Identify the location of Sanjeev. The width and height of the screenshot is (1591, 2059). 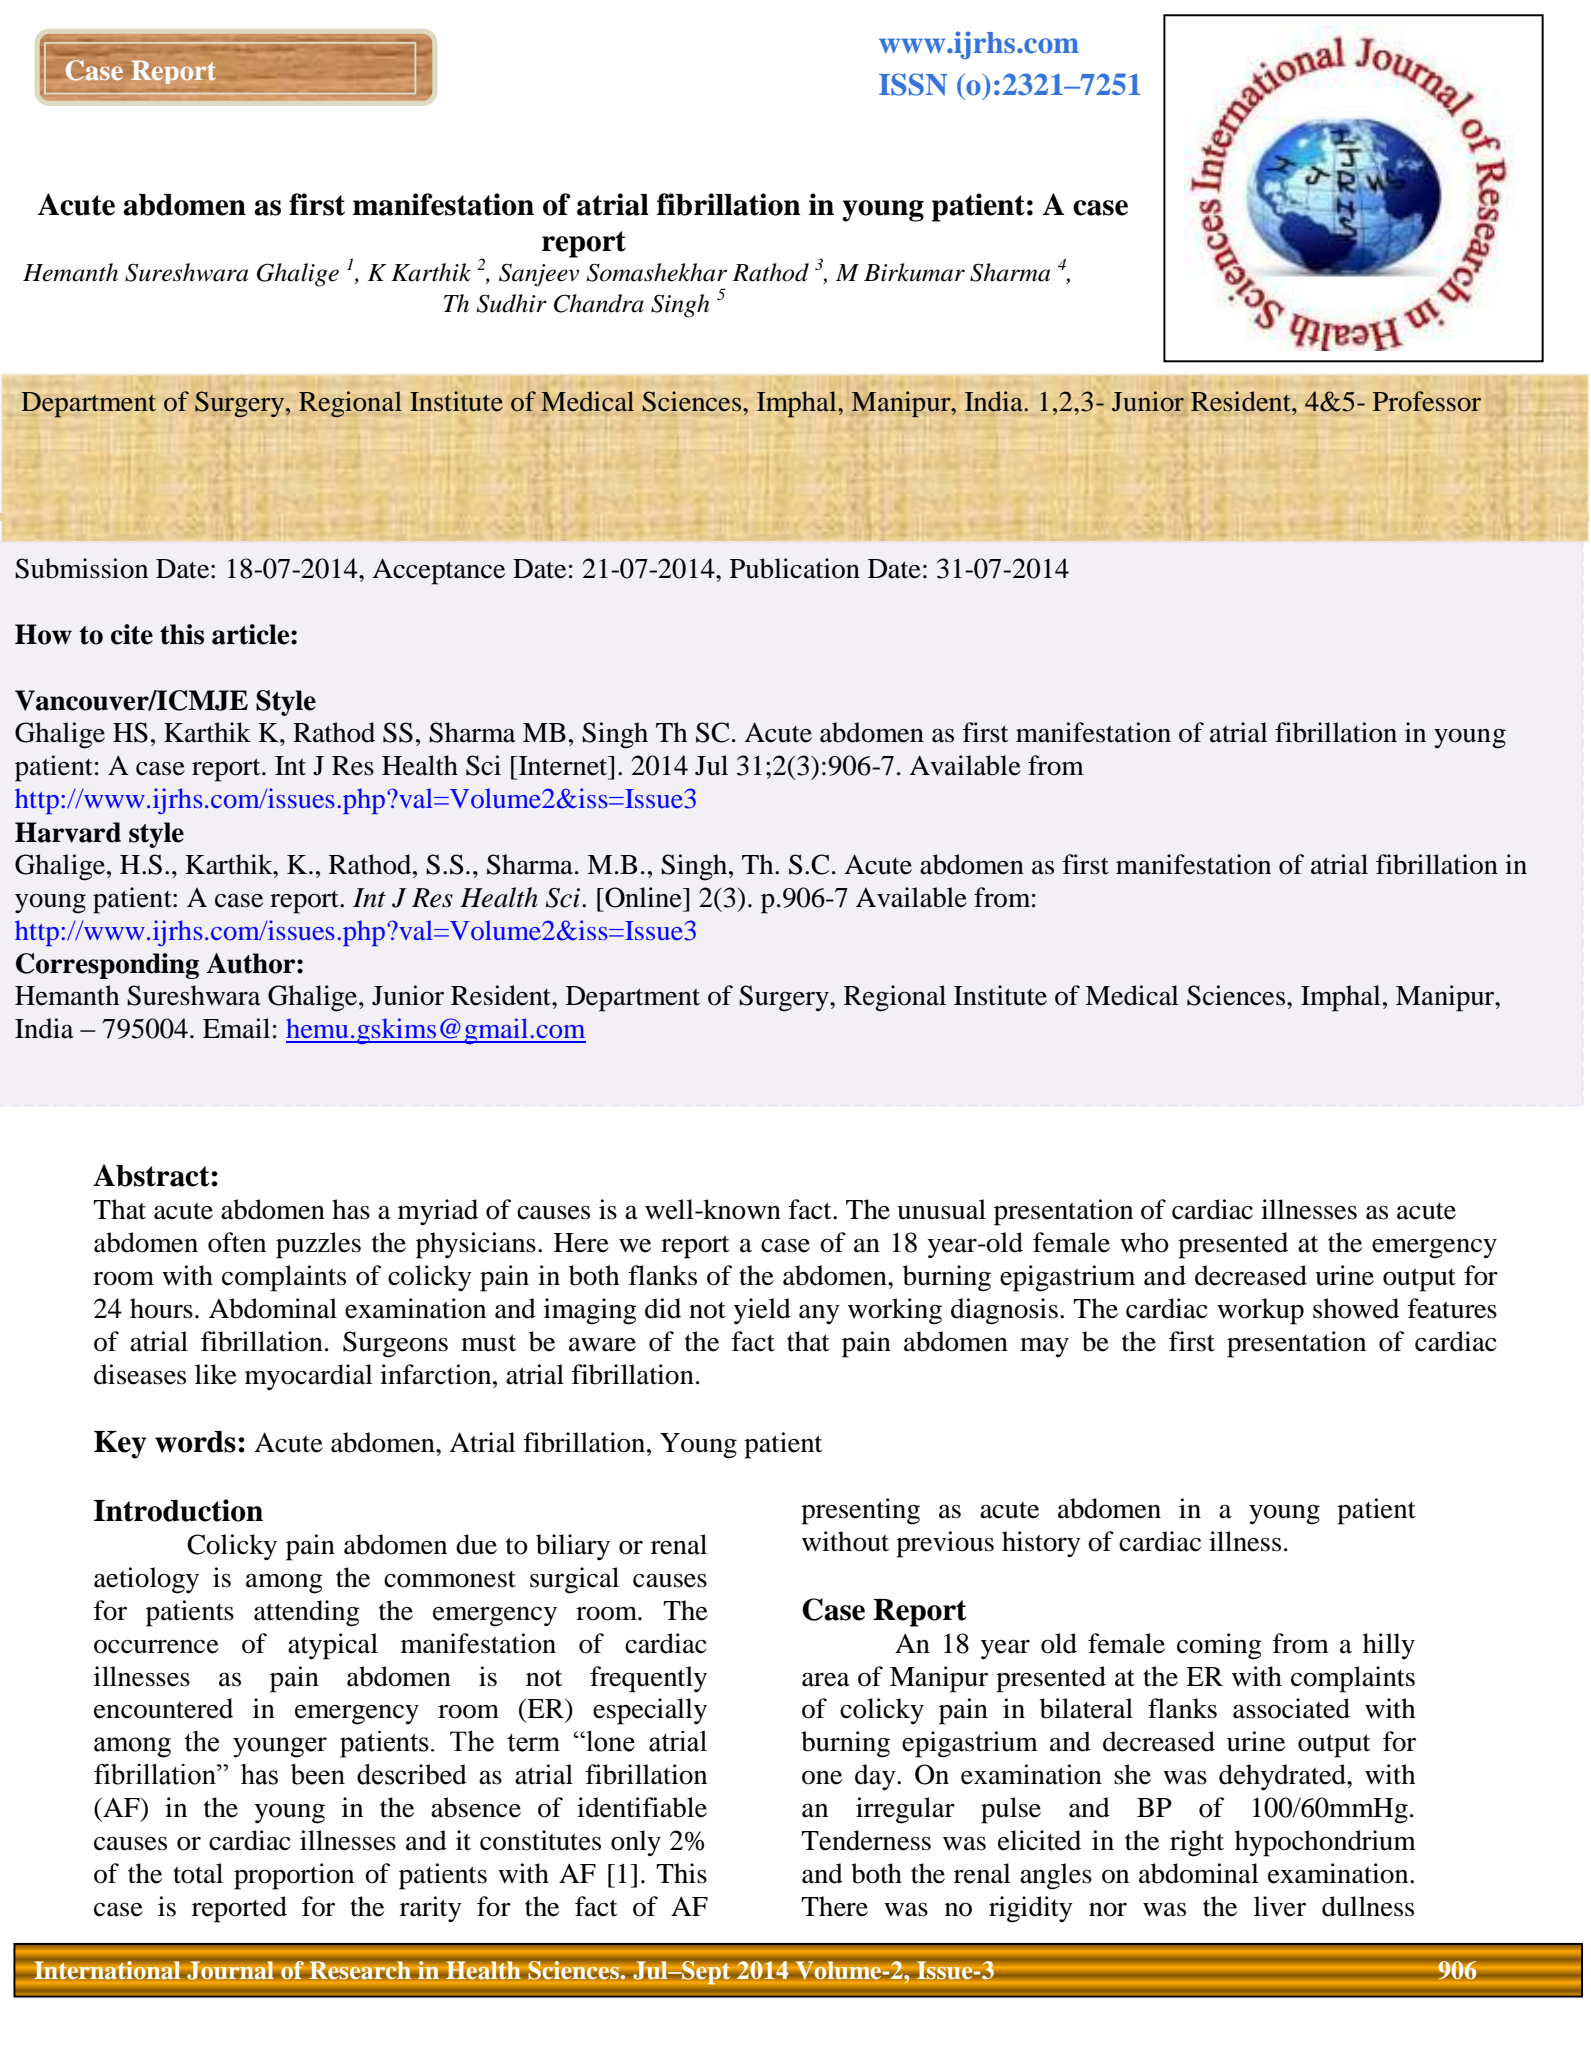
(539, 275).
